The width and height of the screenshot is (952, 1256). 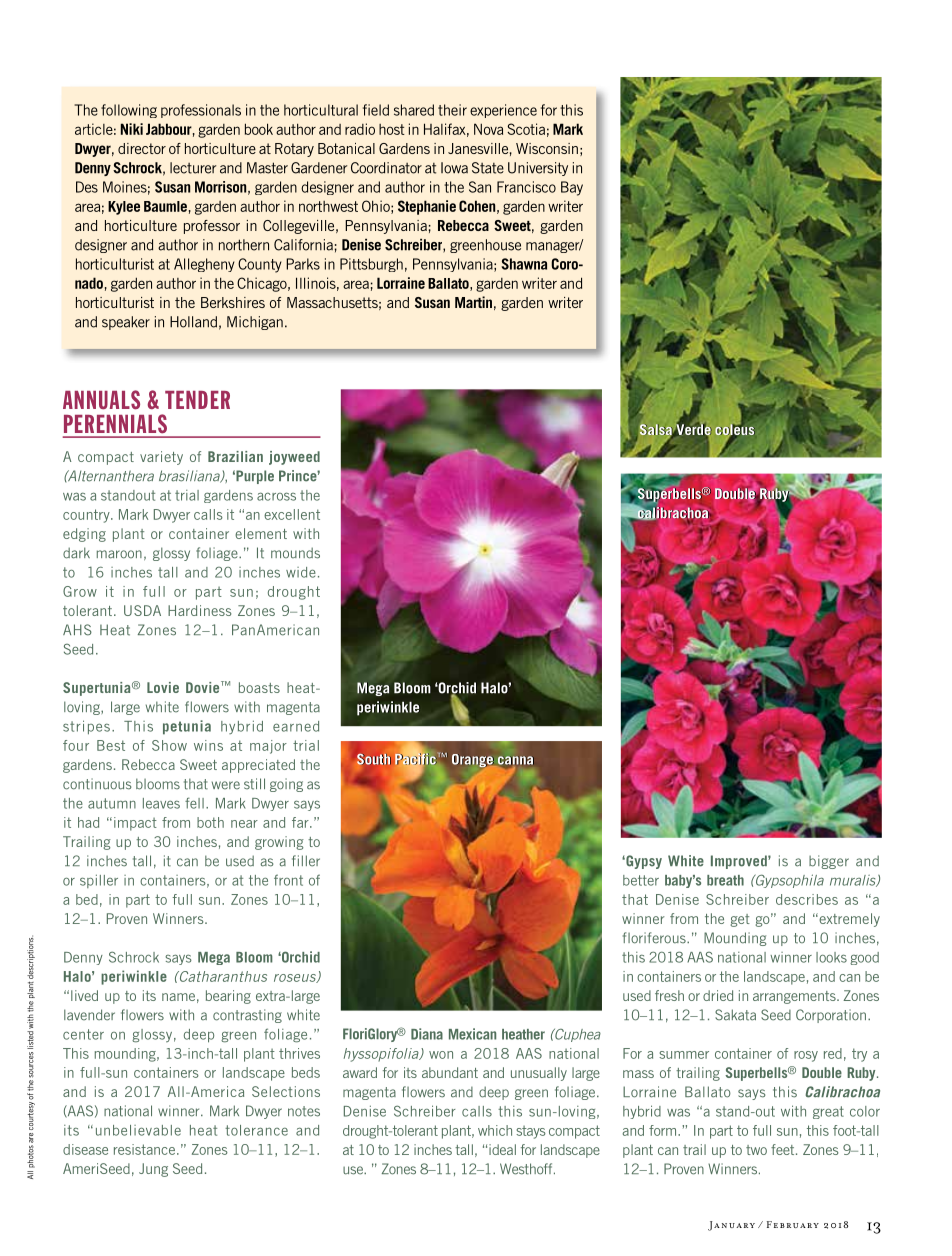 I want to click on Francisco, so click(x=526, y=187).
